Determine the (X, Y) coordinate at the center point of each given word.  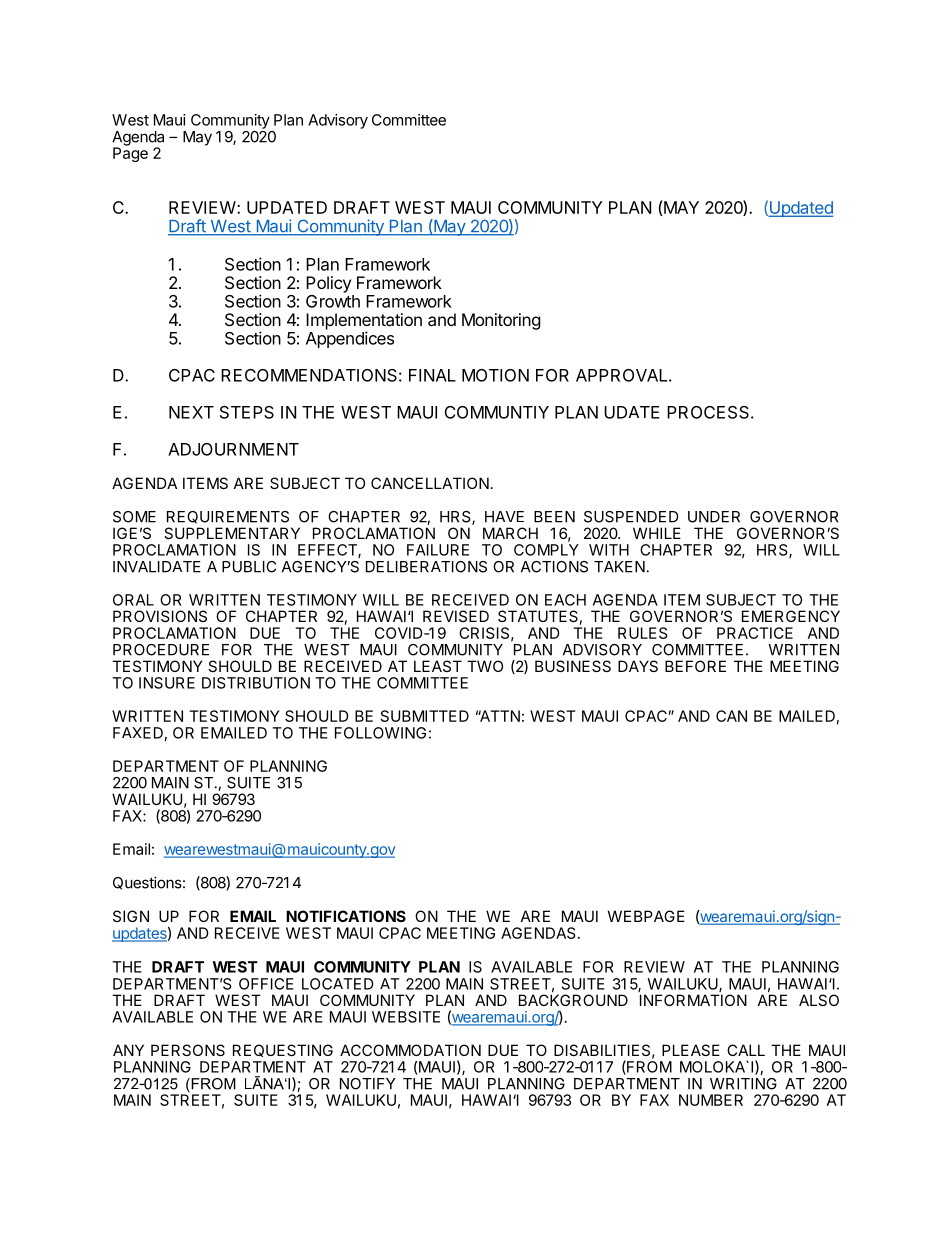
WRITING (743, 1084)
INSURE (167, 683)
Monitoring (501, 321)
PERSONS (188, 1050)
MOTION (495, 375)
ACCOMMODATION (410, 1050)
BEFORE (695, 666)
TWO (485, 666)
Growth (333, 300)
